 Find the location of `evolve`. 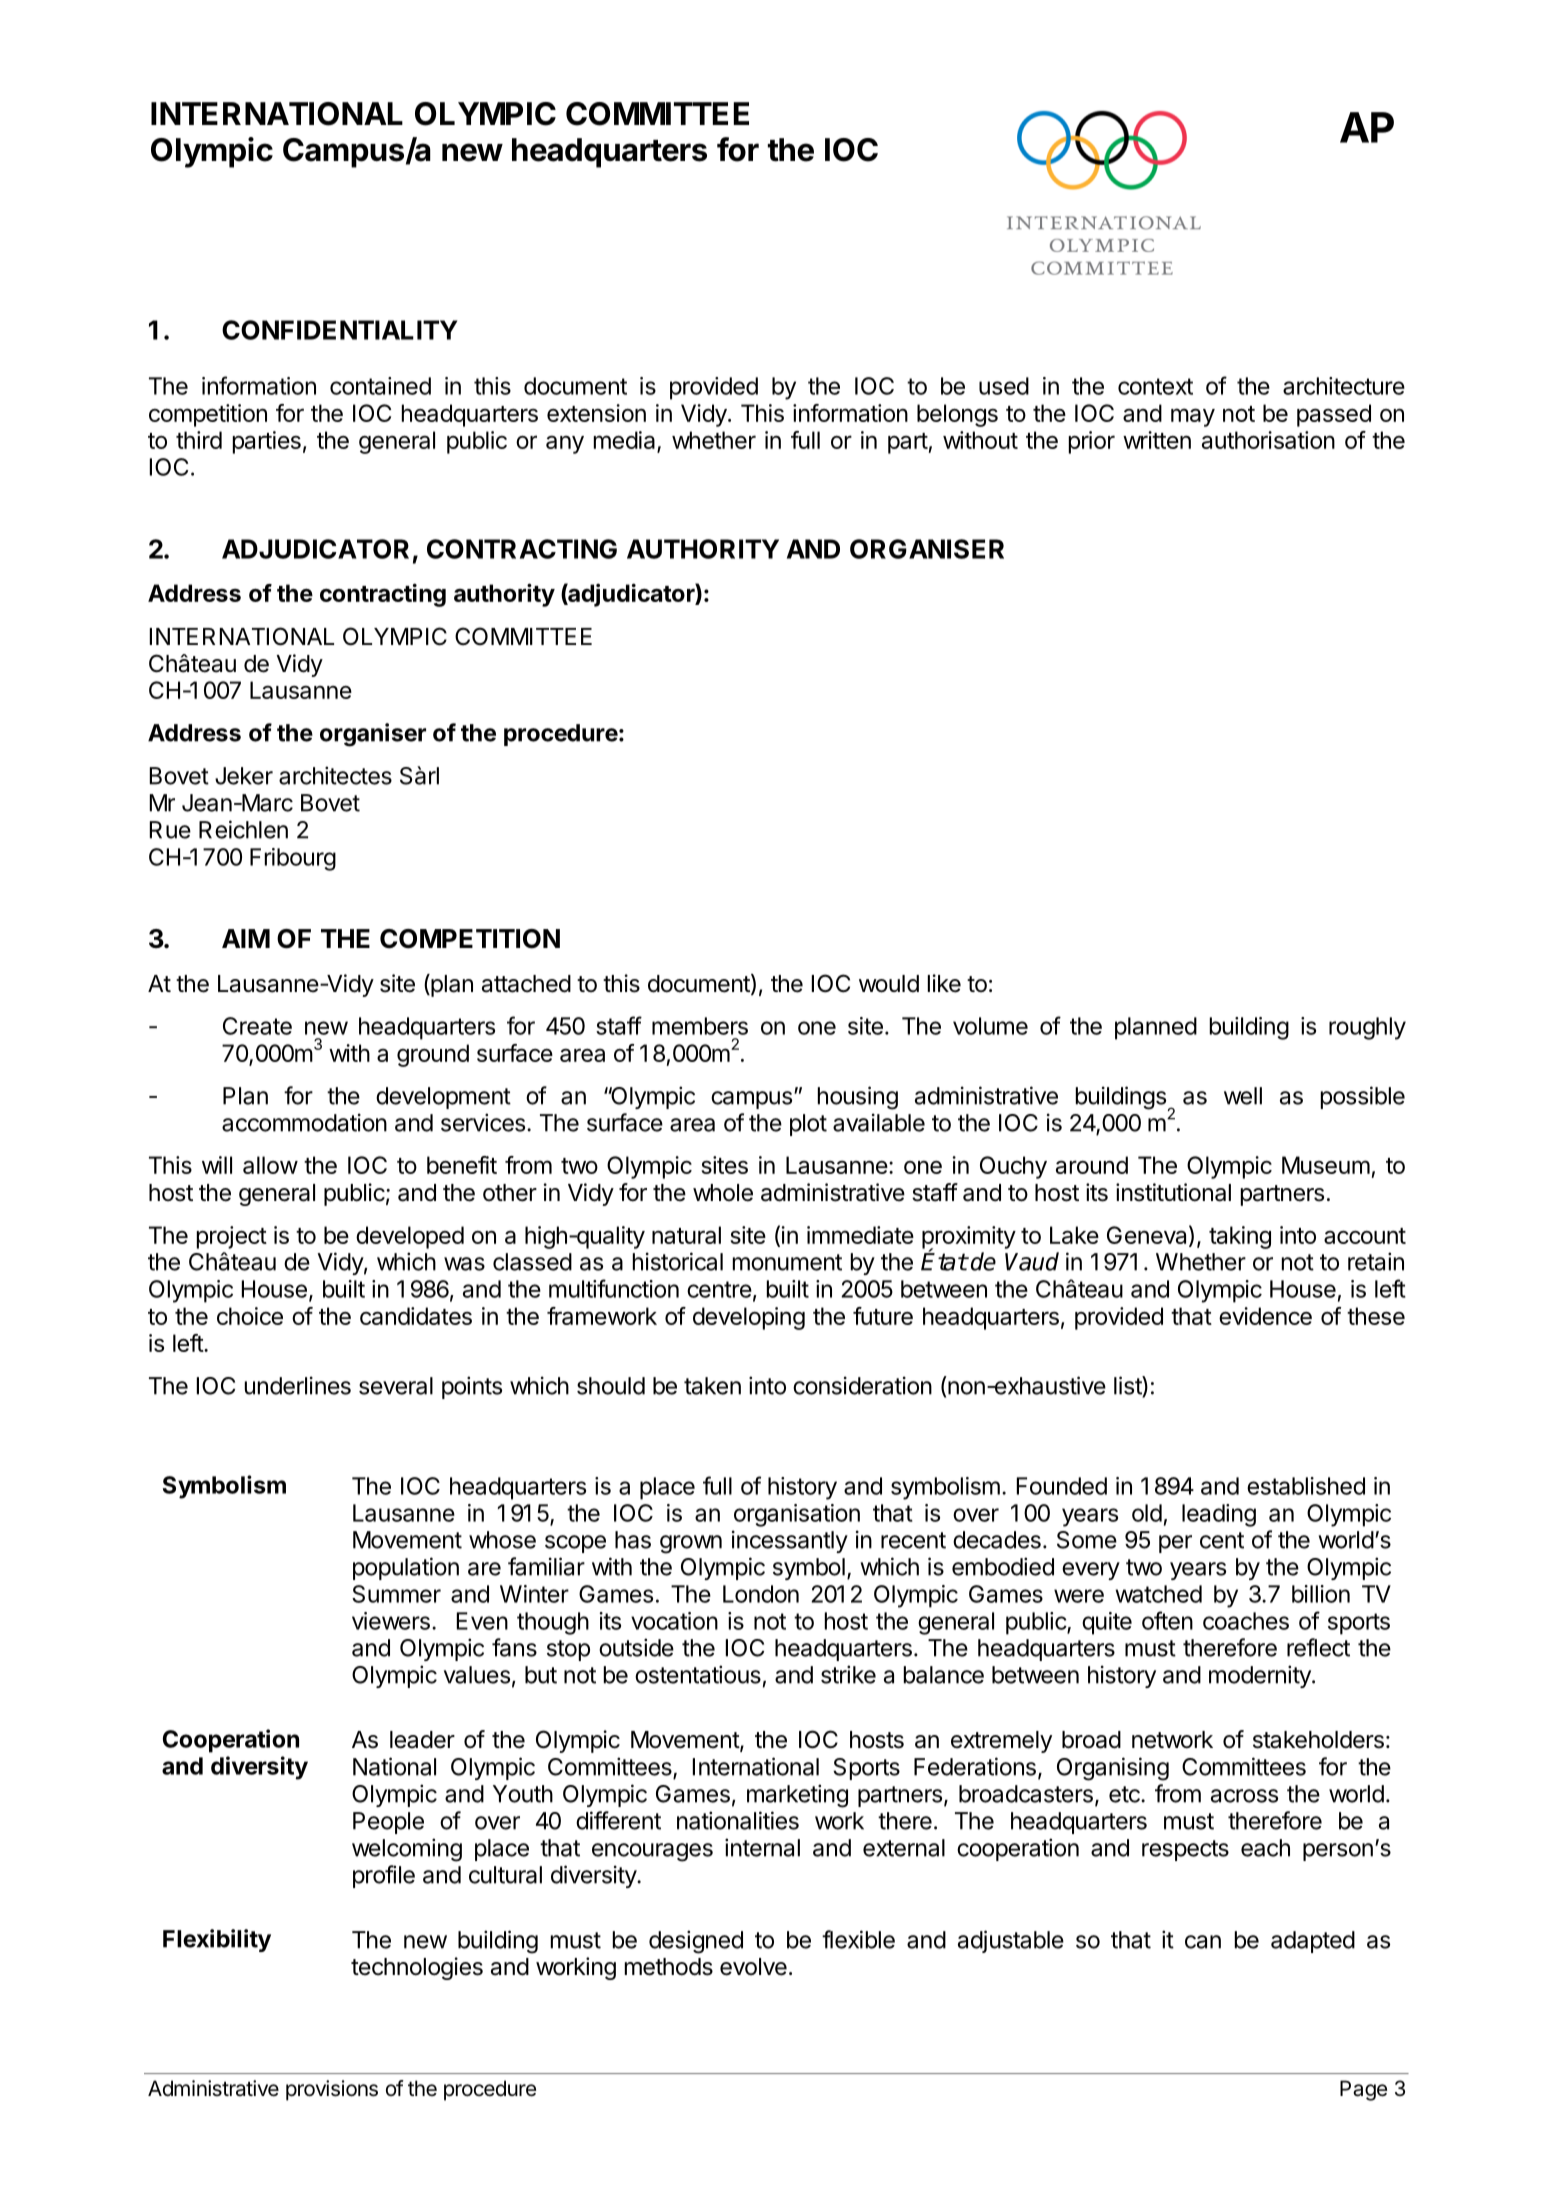

evolve is located at coordinates (753, 1967).
